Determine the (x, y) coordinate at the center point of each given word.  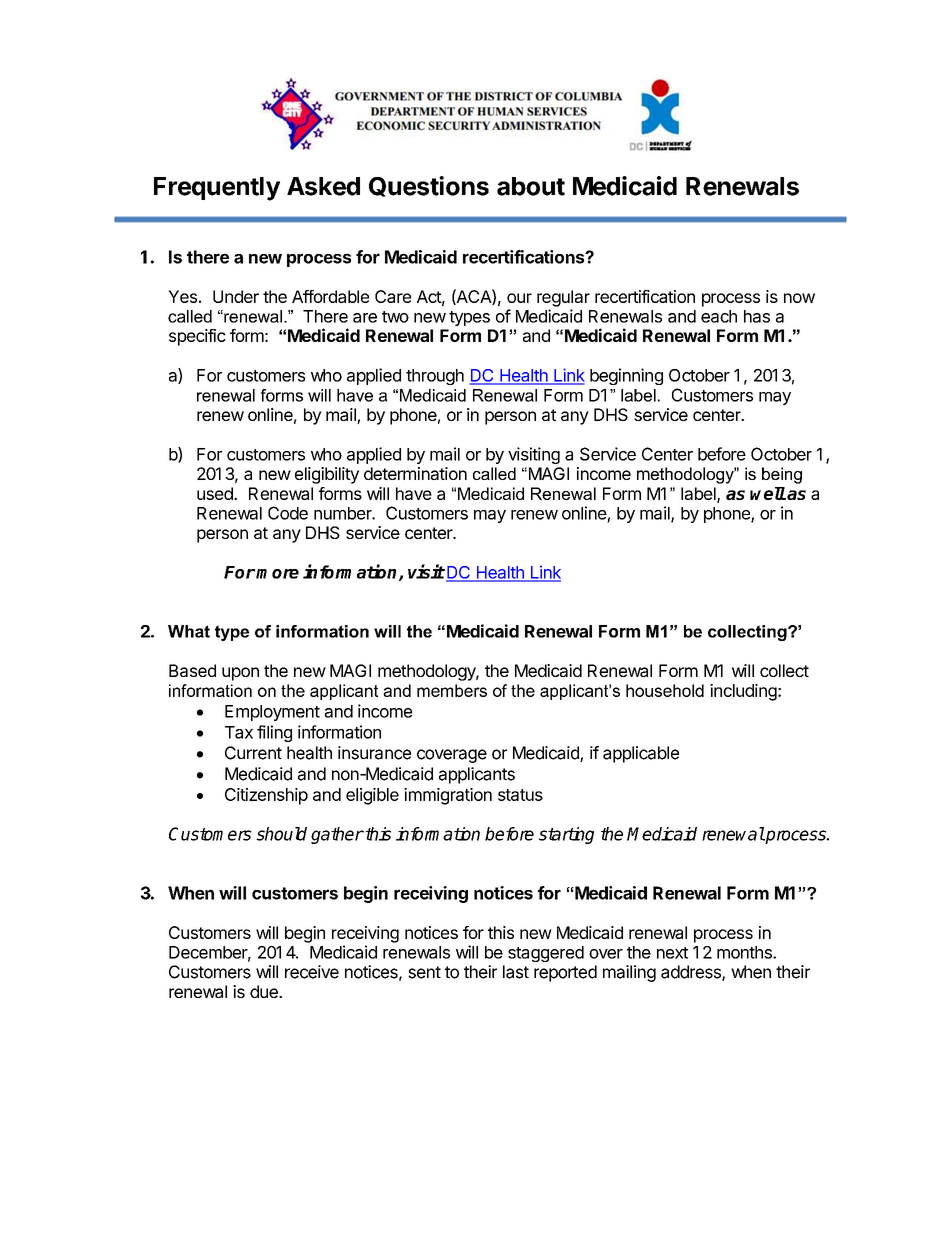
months (745, 952)
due (265, 991)
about (531, 186)
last (516, 972)
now (799, 298)
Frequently (217, 189)
